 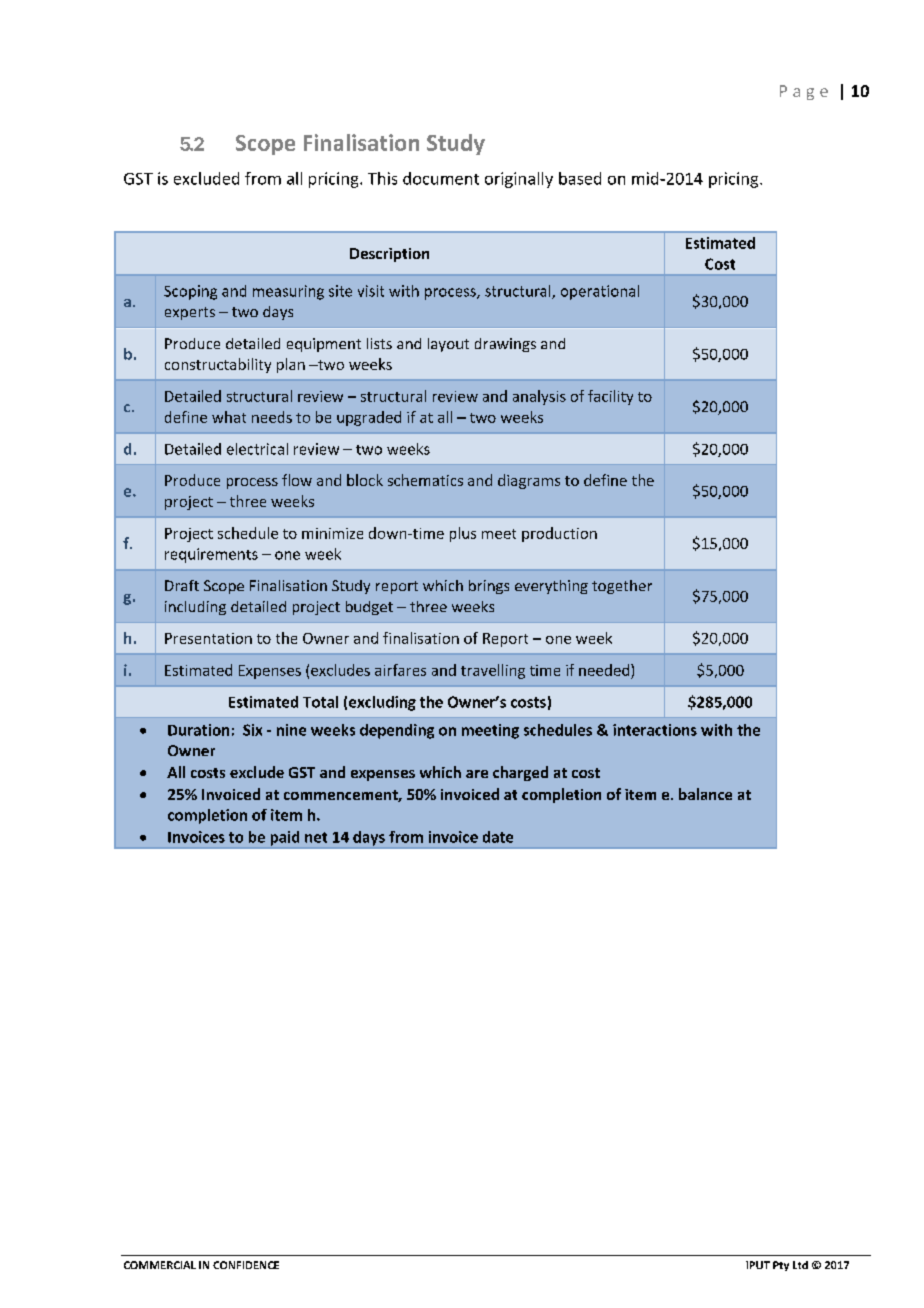 What do you see at coordinates (622, 587) in the image?
I see `together` at bounding box center [622, 587].
